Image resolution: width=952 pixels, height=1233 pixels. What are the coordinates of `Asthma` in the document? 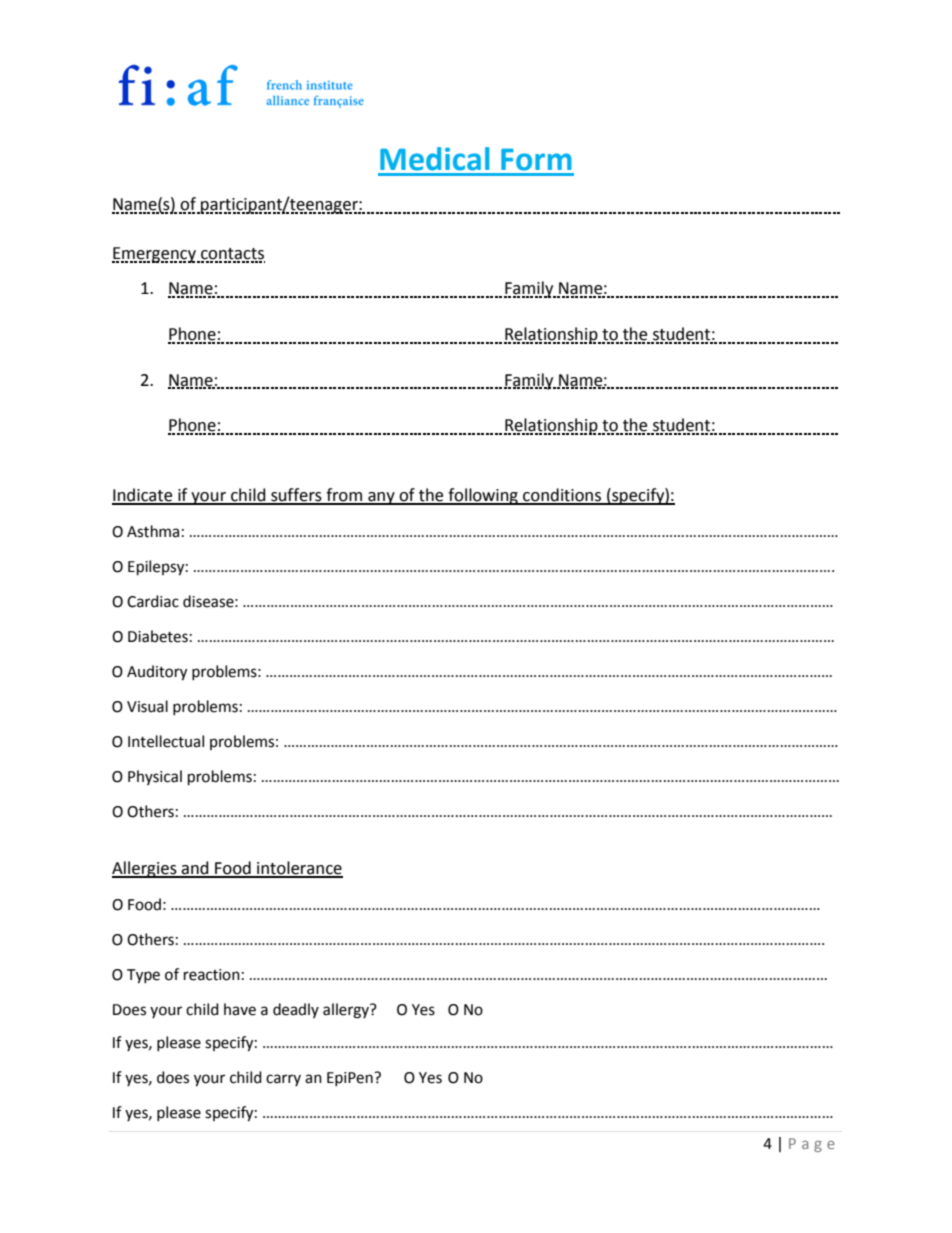 It's located at (153, 531).
